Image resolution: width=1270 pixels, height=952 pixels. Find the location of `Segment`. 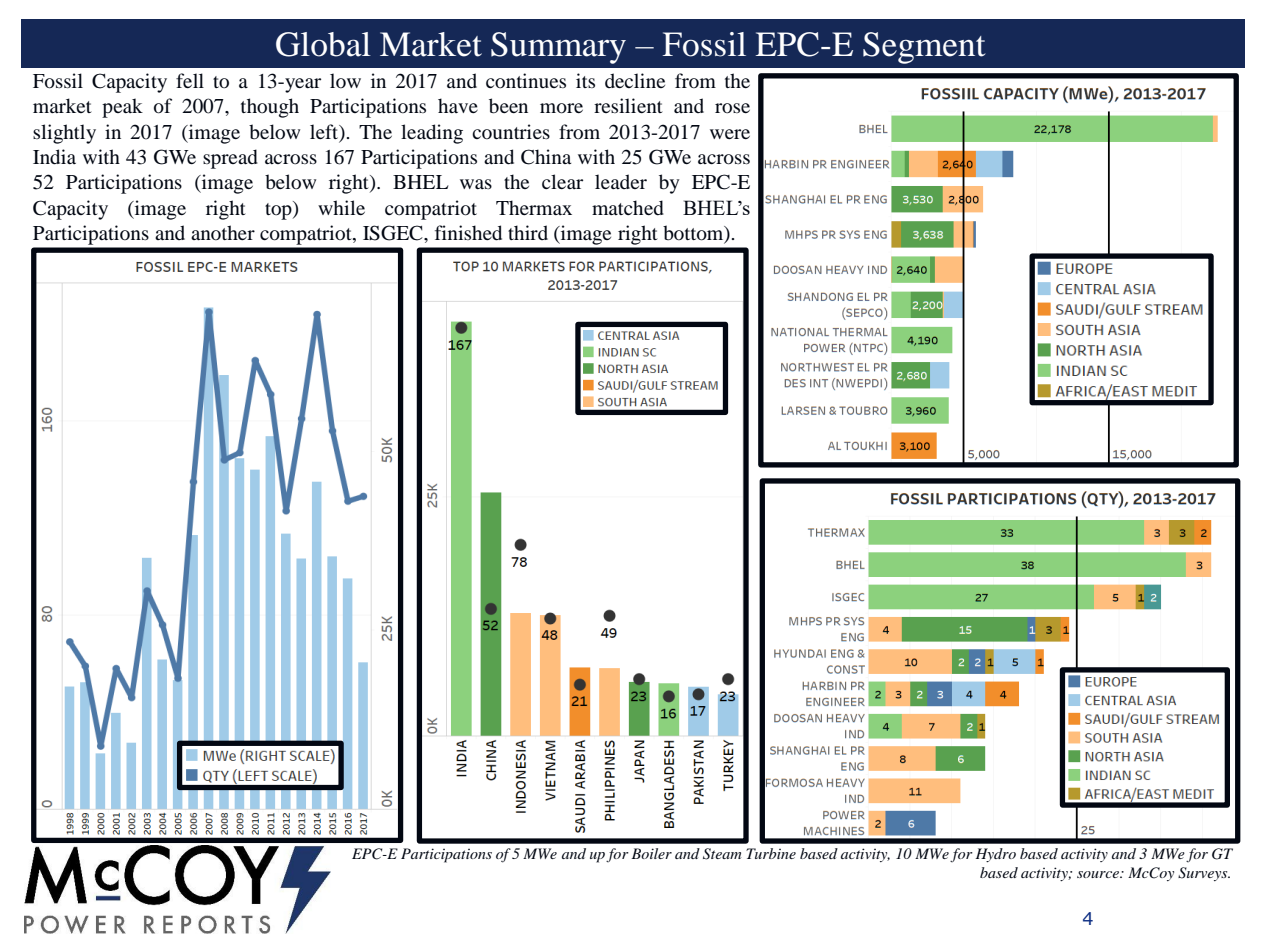

Segment is located at coordinates (924, 48).
